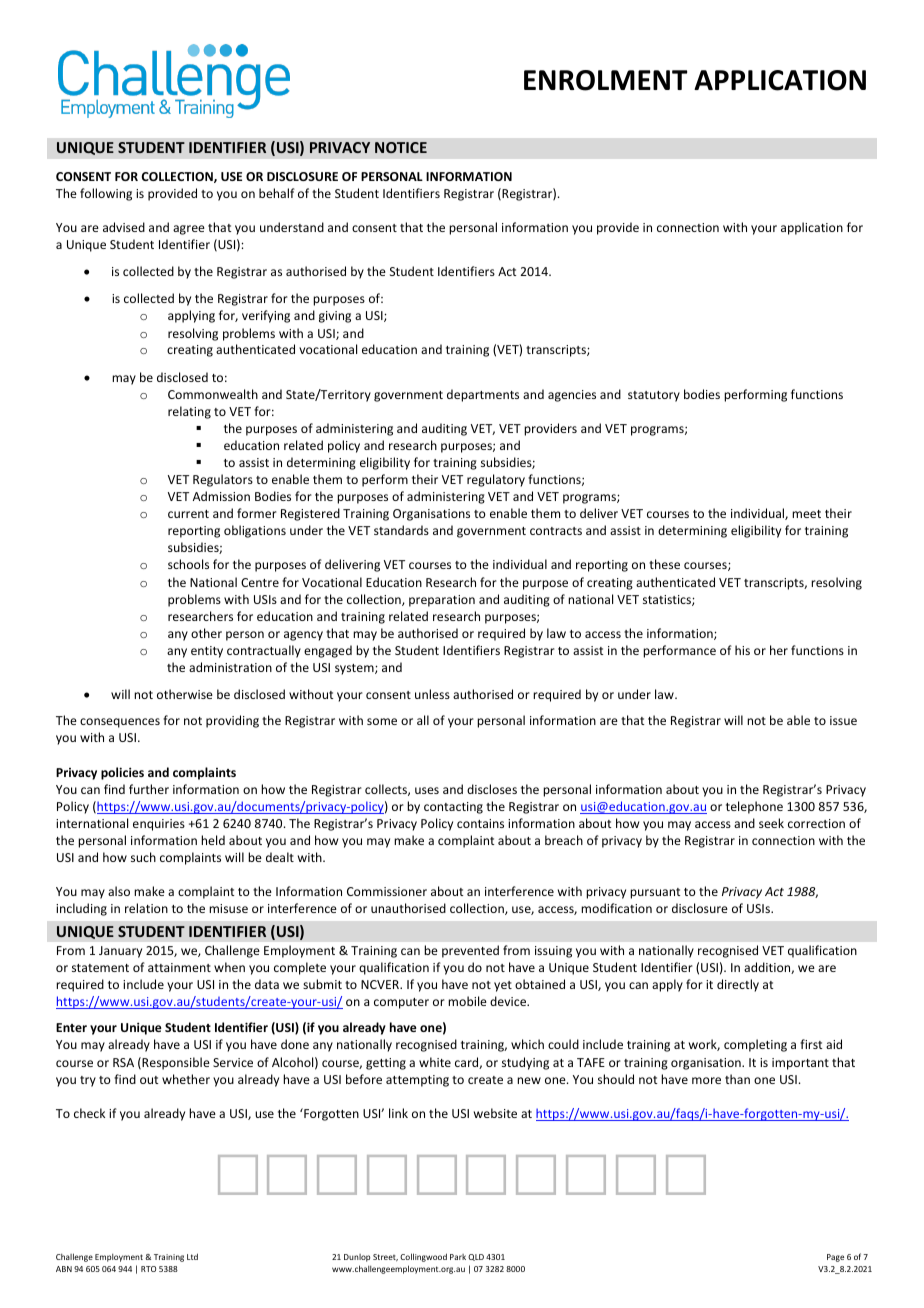 This screenshot has height=1308, width=924. What do you see at coordinates (806, 514) in the screenshot?
I see `meet` at bounding box center [806, 514].
